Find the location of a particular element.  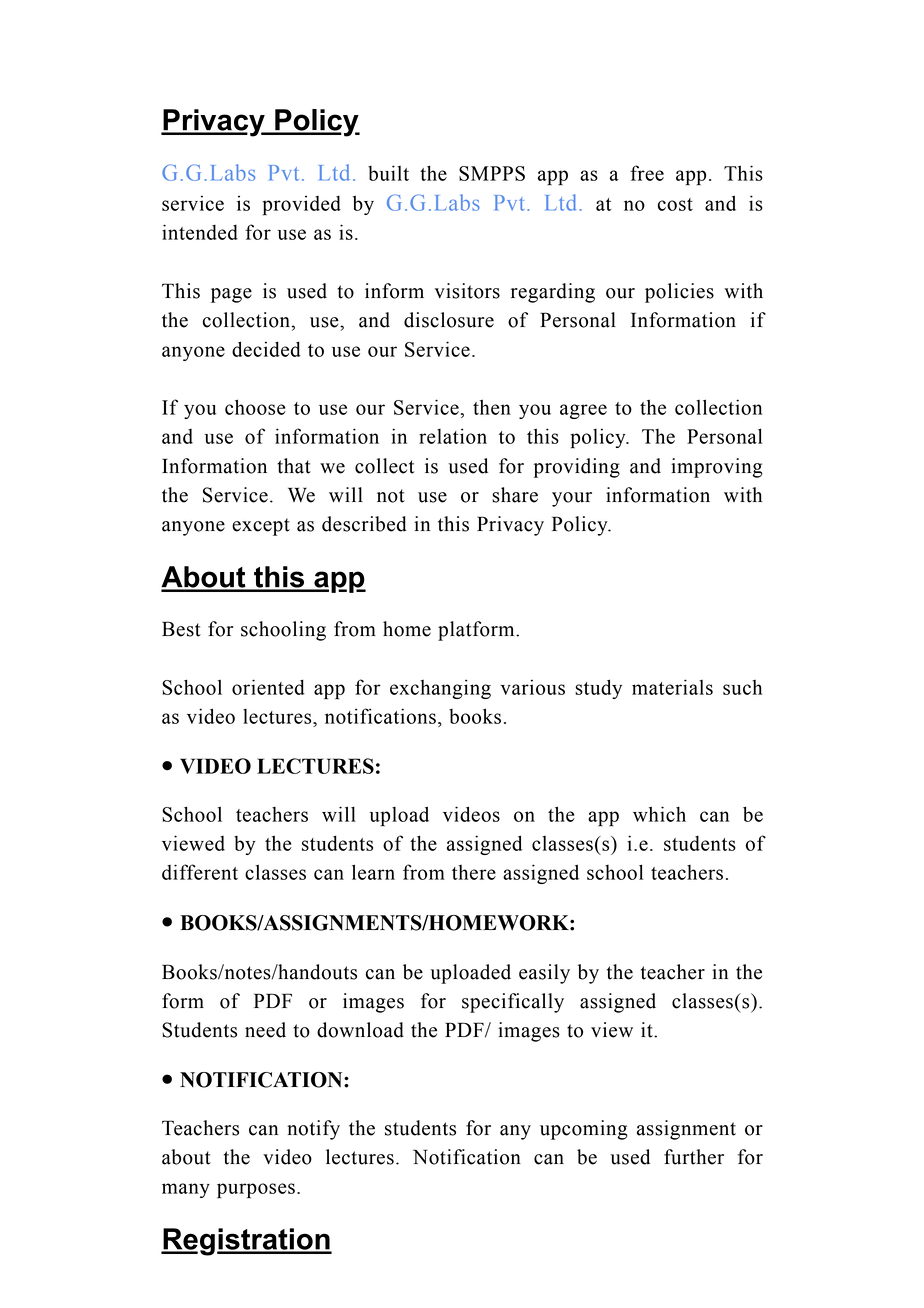

built is located at coordinates (388, 173).
